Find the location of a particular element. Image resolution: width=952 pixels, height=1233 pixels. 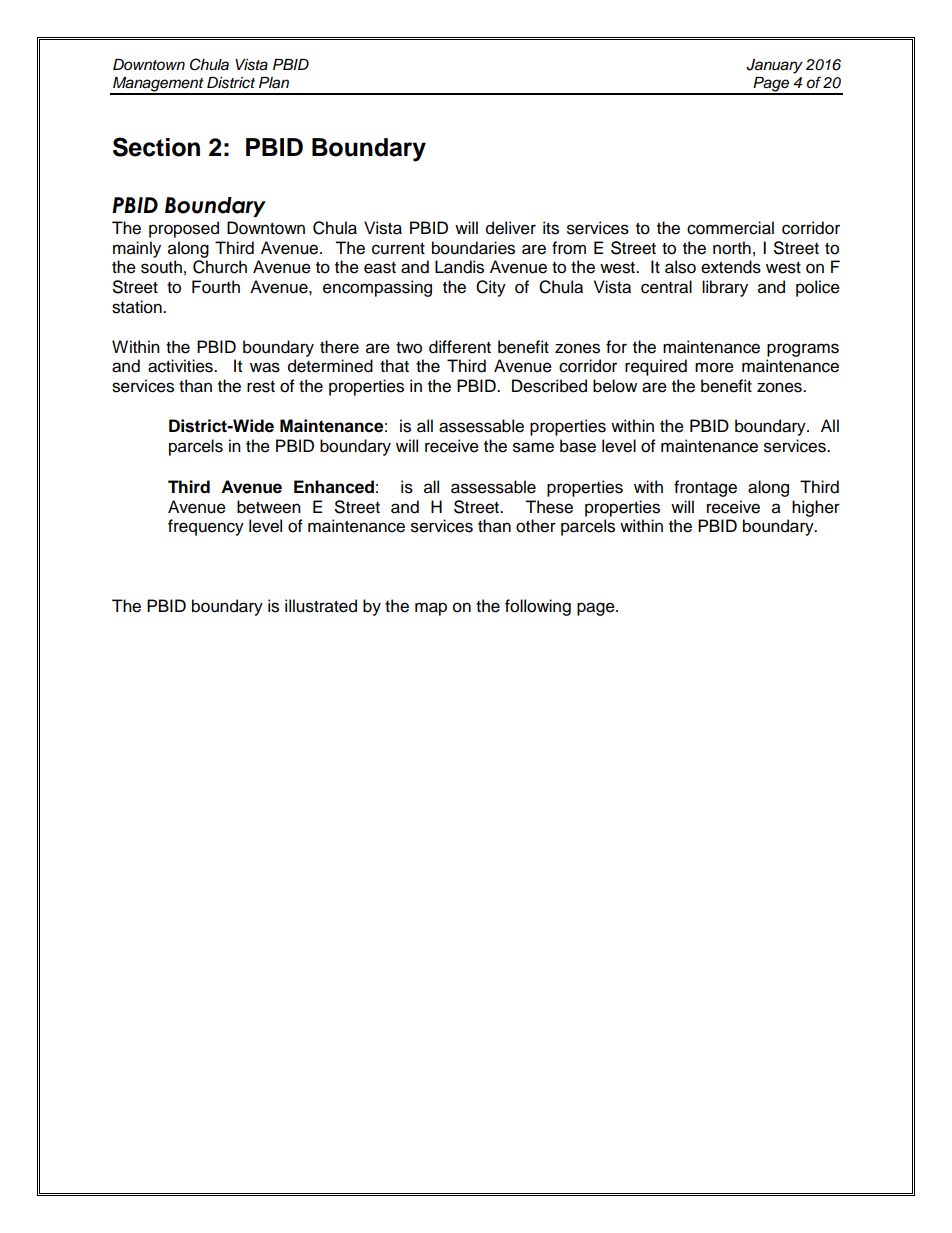

map is located at coordinates (431, 609).
